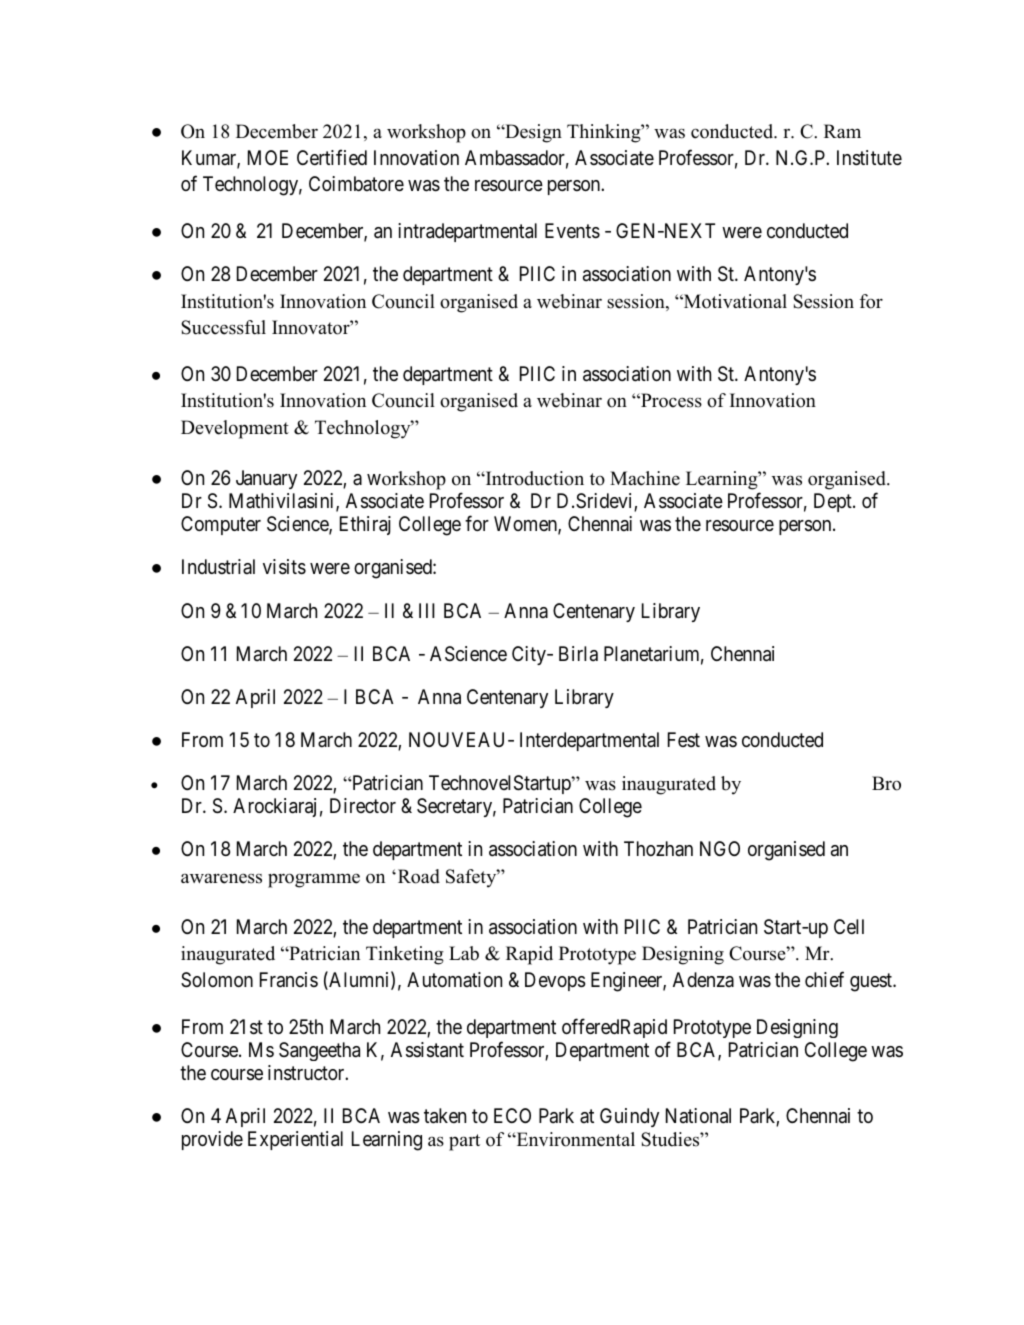 The image size is (1024, 1325). Describe the element at coordinates (268, 157) in the image. I see `MOE` at that location.
